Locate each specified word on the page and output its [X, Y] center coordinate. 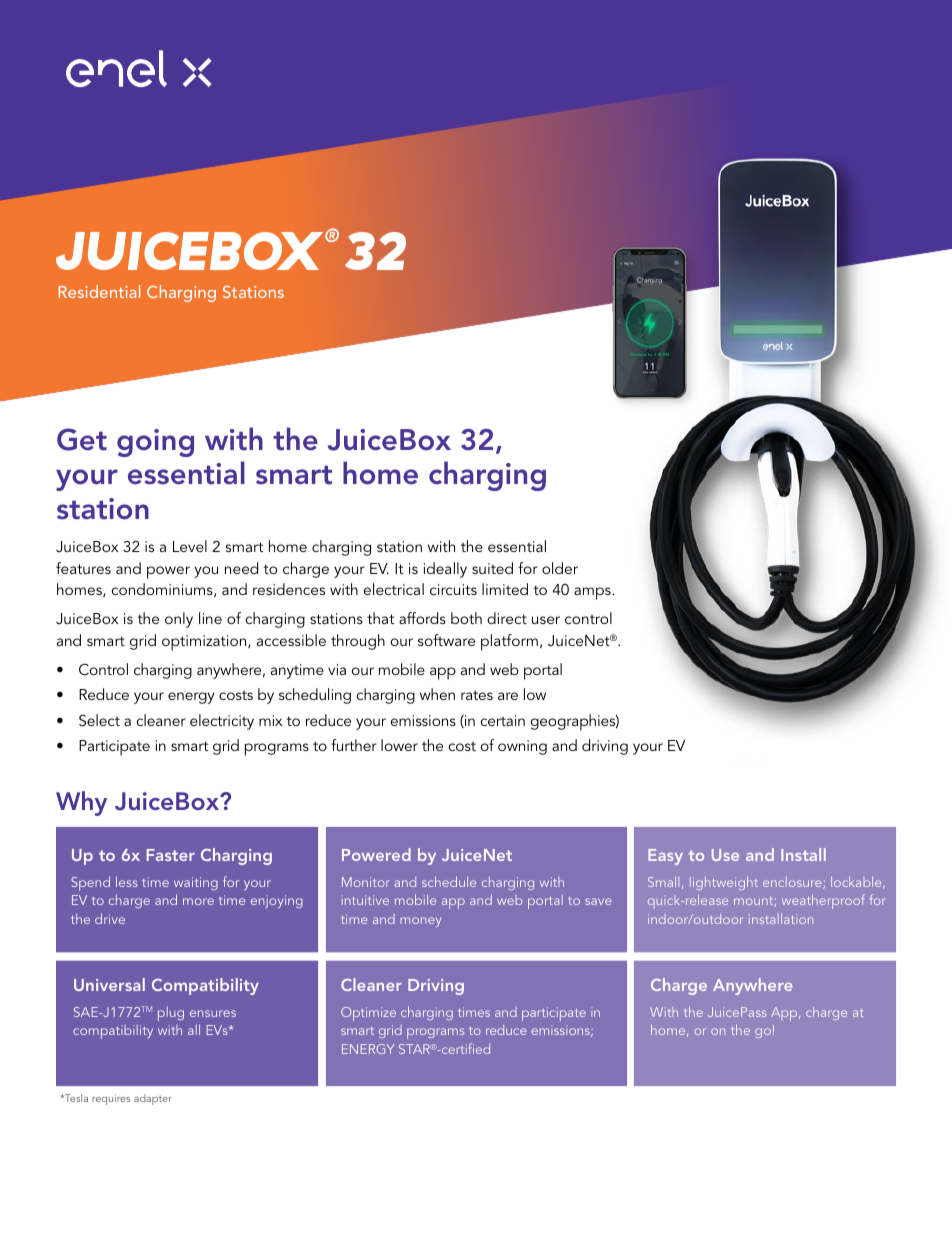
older [560, 568]
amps [593, 593]
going [155, 443]
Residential [99, 291]
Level [190, 546]
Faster [170, 855]
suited [492, 568]
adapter [153, 1099]
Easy [665, 857]
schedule [449, 881]
